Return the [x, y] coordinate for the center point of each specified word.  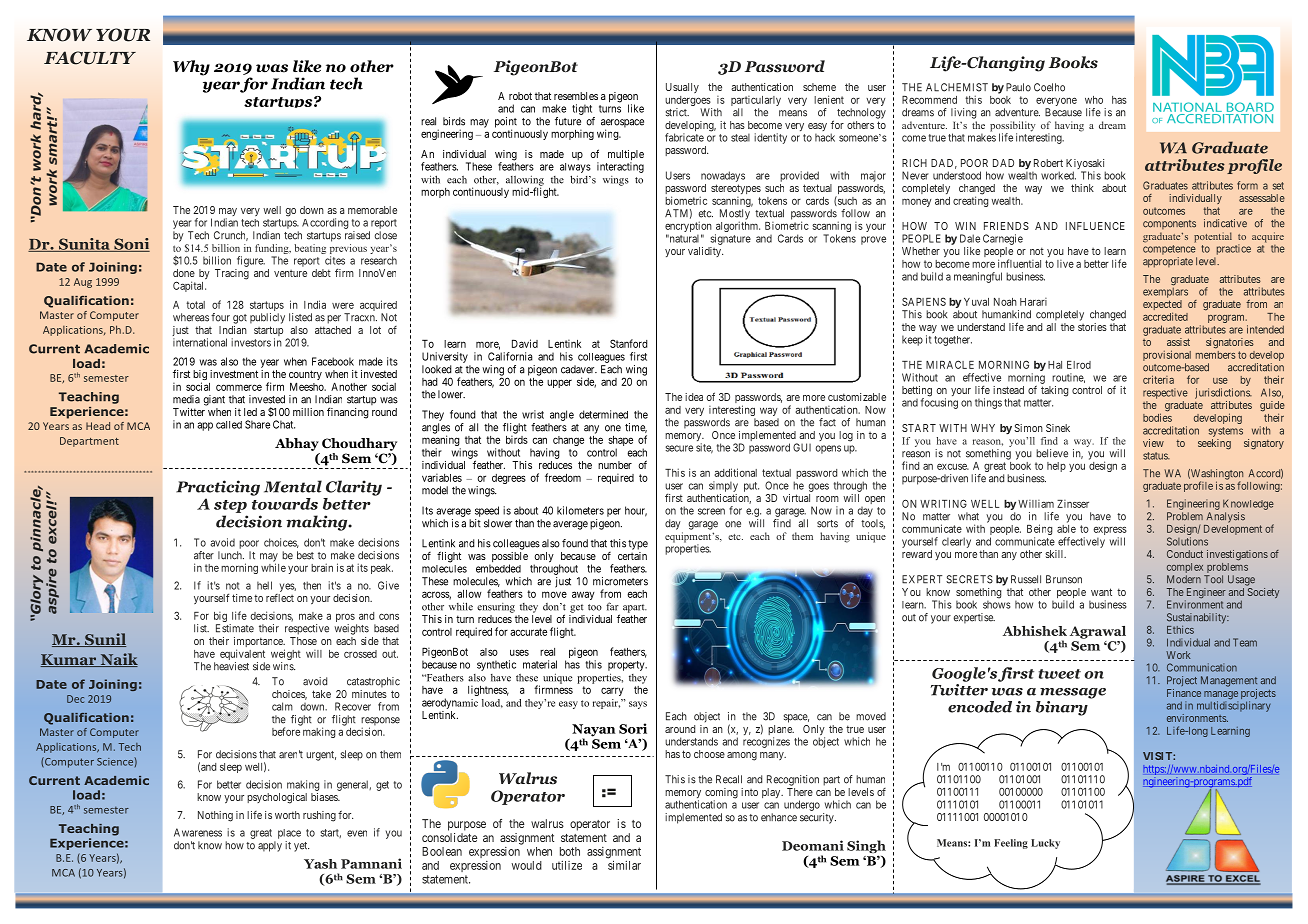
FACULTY [90, 58]
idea [694, 397]
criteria [1158, 379]
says [638, 705]
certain [632, 556]
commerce [239, 387]
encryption [688, 228]
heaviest [231, 666]
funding [273, 250]
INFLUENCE [1095, 226]
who [1094, 100]
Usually [682, 88]
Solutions [1187, 541]
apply [270, 846]
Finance [1184, 693]
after [204, 555]
